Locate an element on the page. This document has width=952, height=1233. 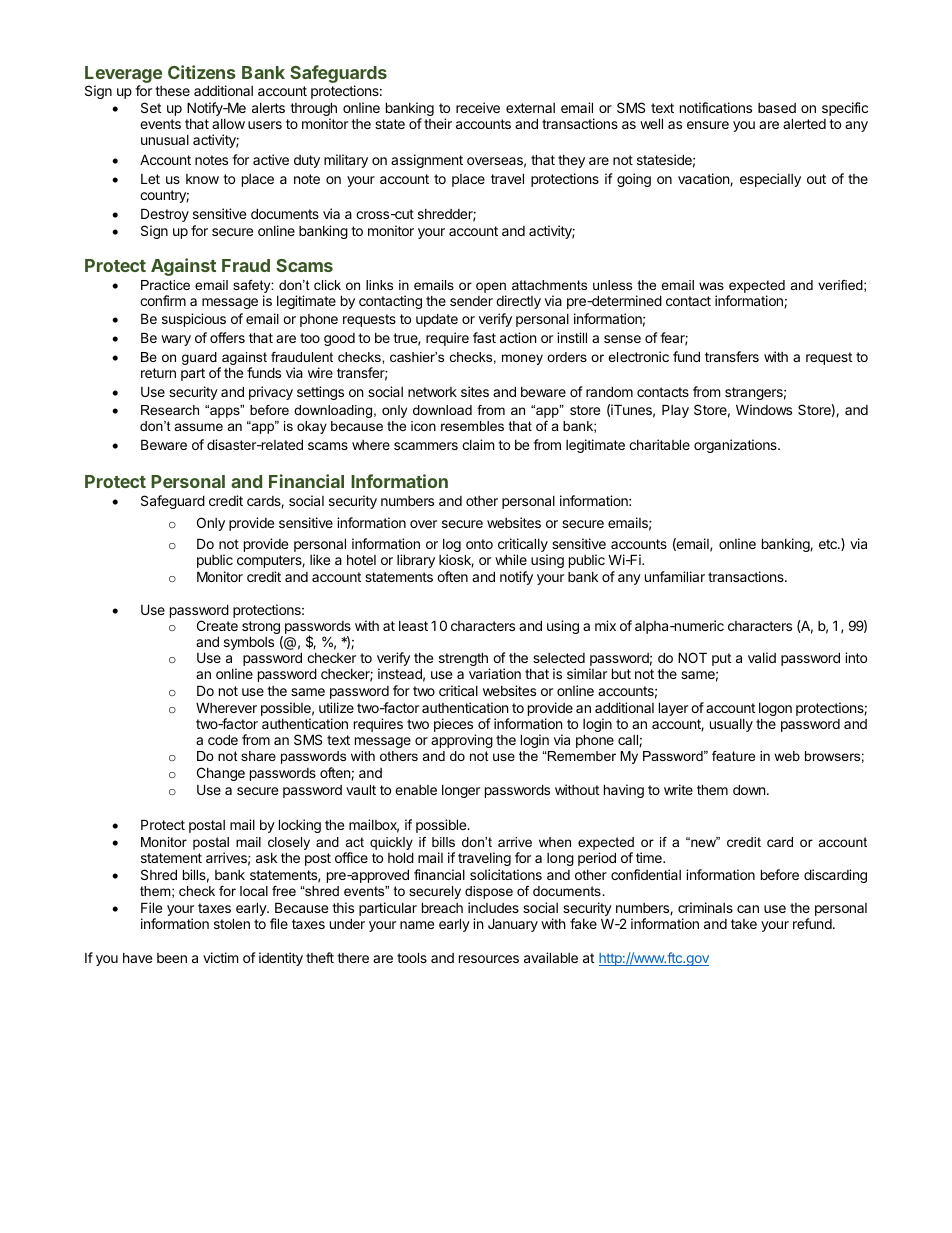
open is located at coordinates (491, 287).
